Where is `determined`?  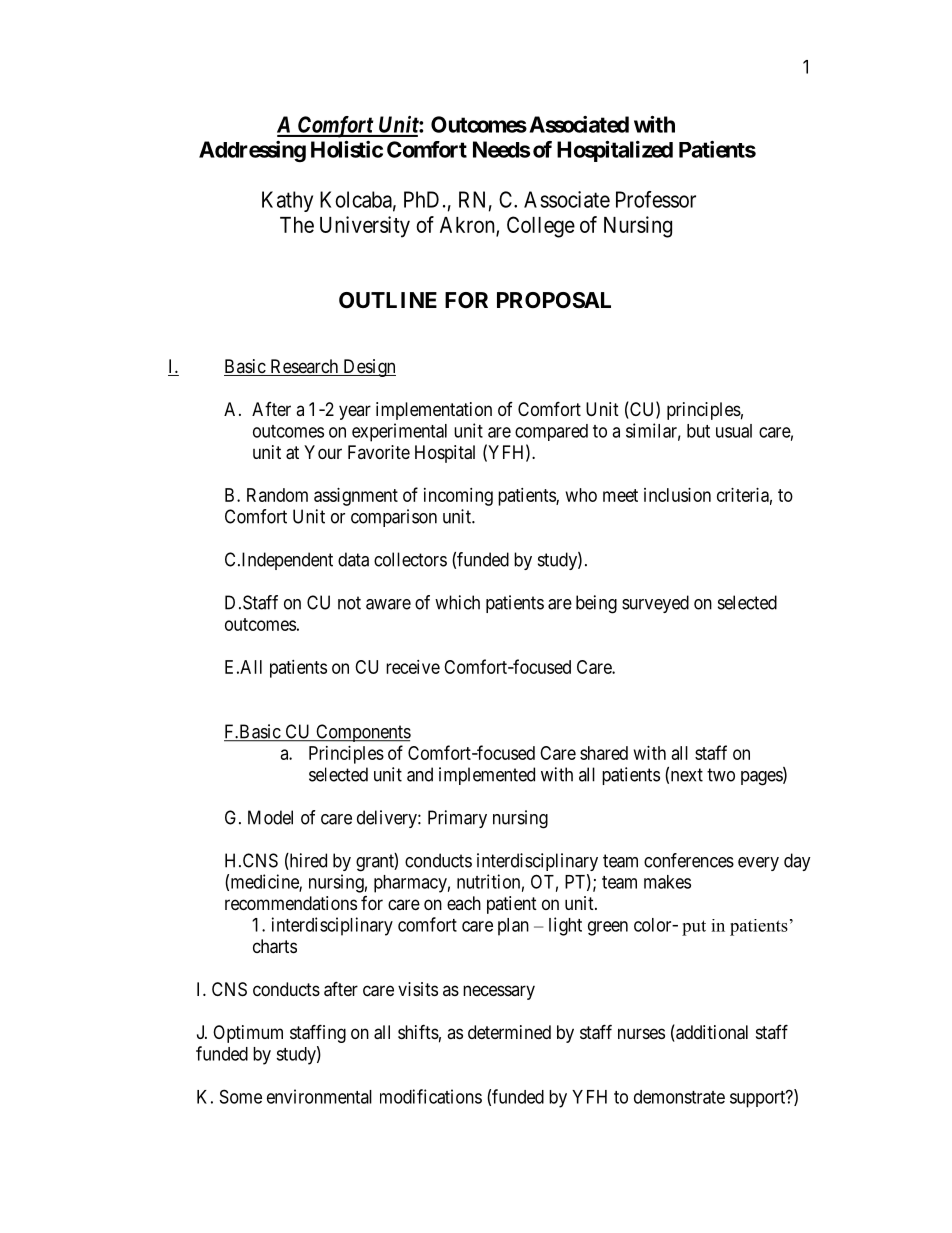
determined is located at coordinates (509, 1032).
